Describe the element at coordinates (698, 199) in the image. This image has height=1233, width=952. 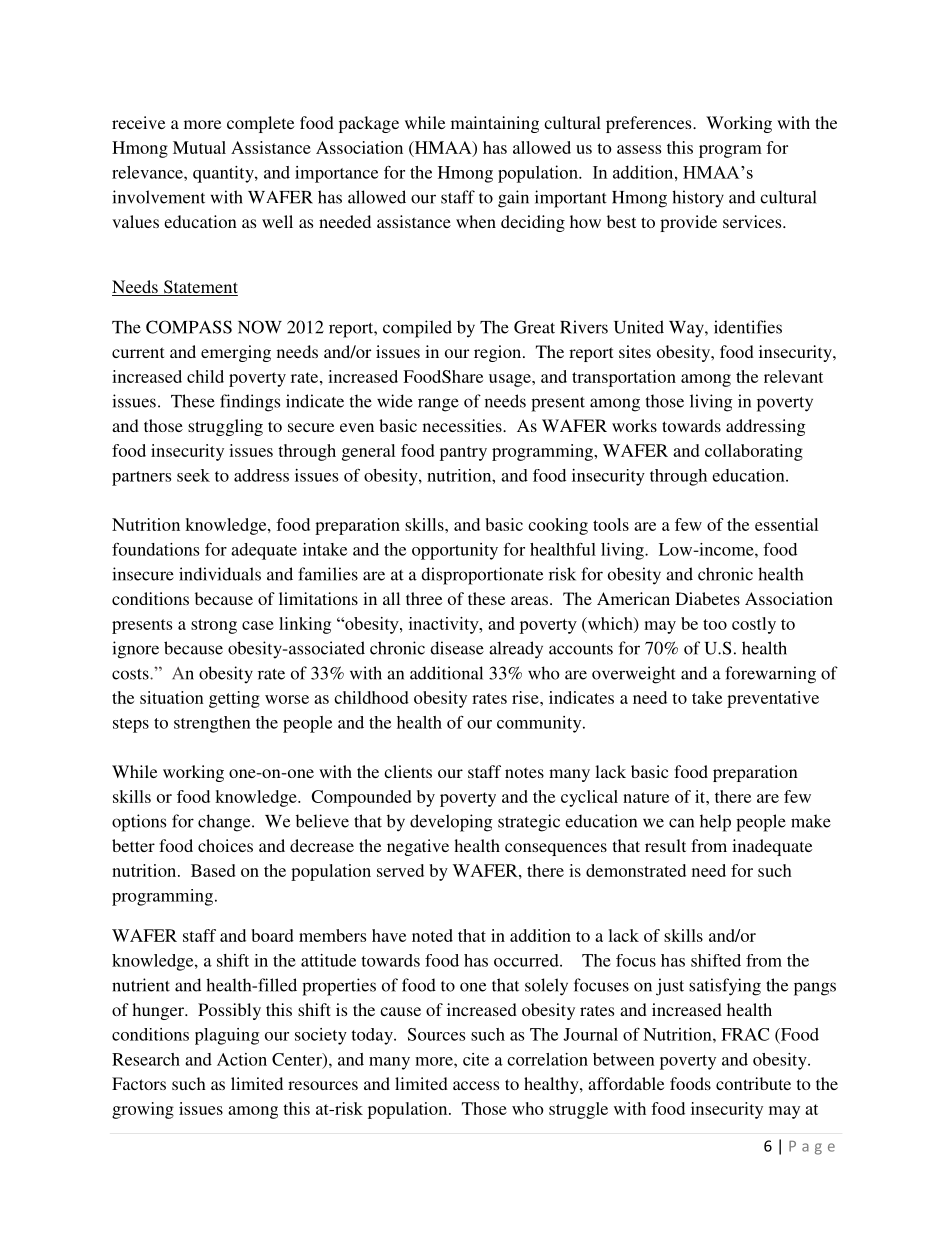
I see `history` at that location.
